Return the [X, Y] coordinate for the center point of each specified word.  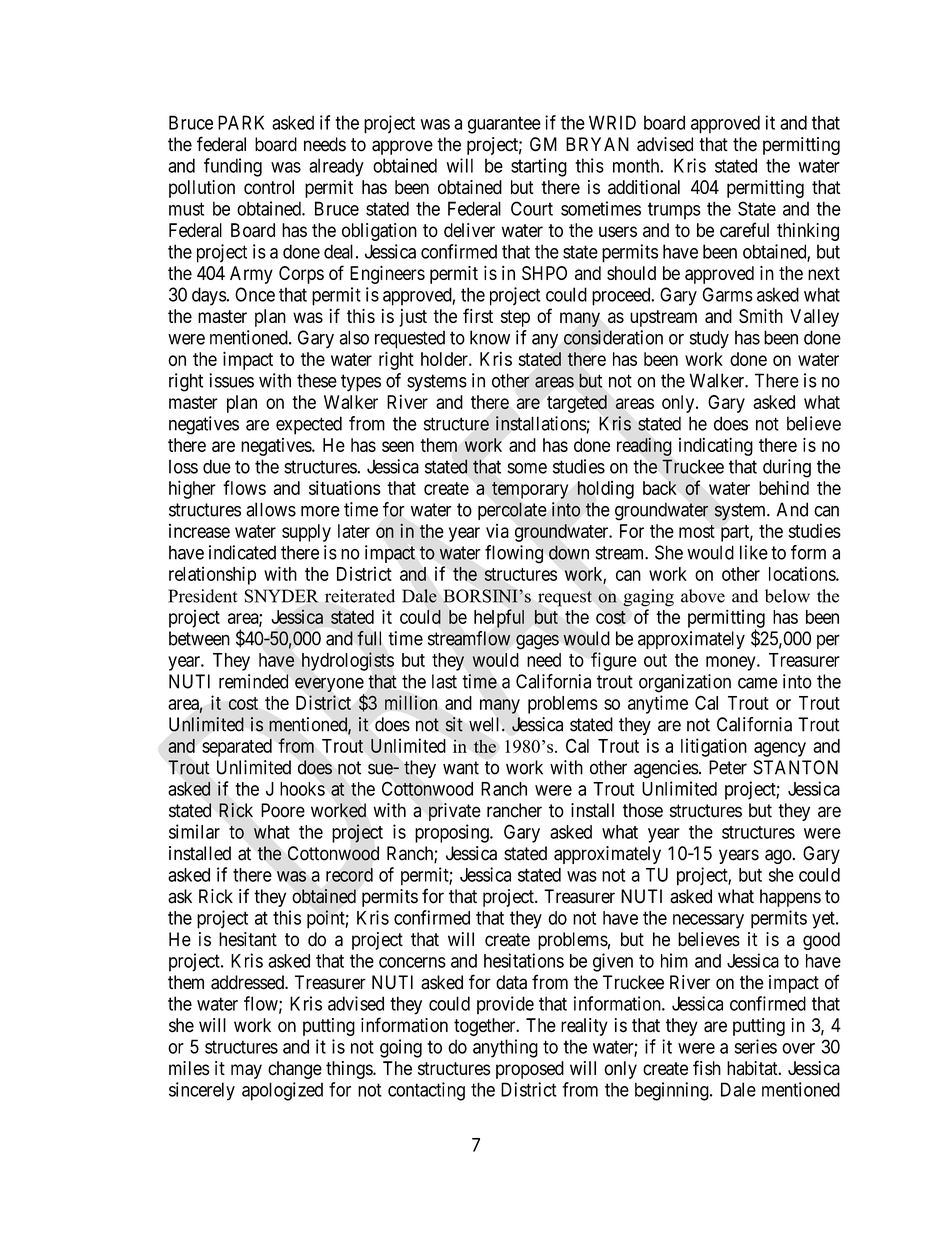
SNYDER [282, 596]
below [787, 596]
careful [744, 230]
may [246, 1071]
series [755, 1046]
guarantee [504, 125]
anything [505, 1048]
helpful [499, 618]
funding [233, 167]
